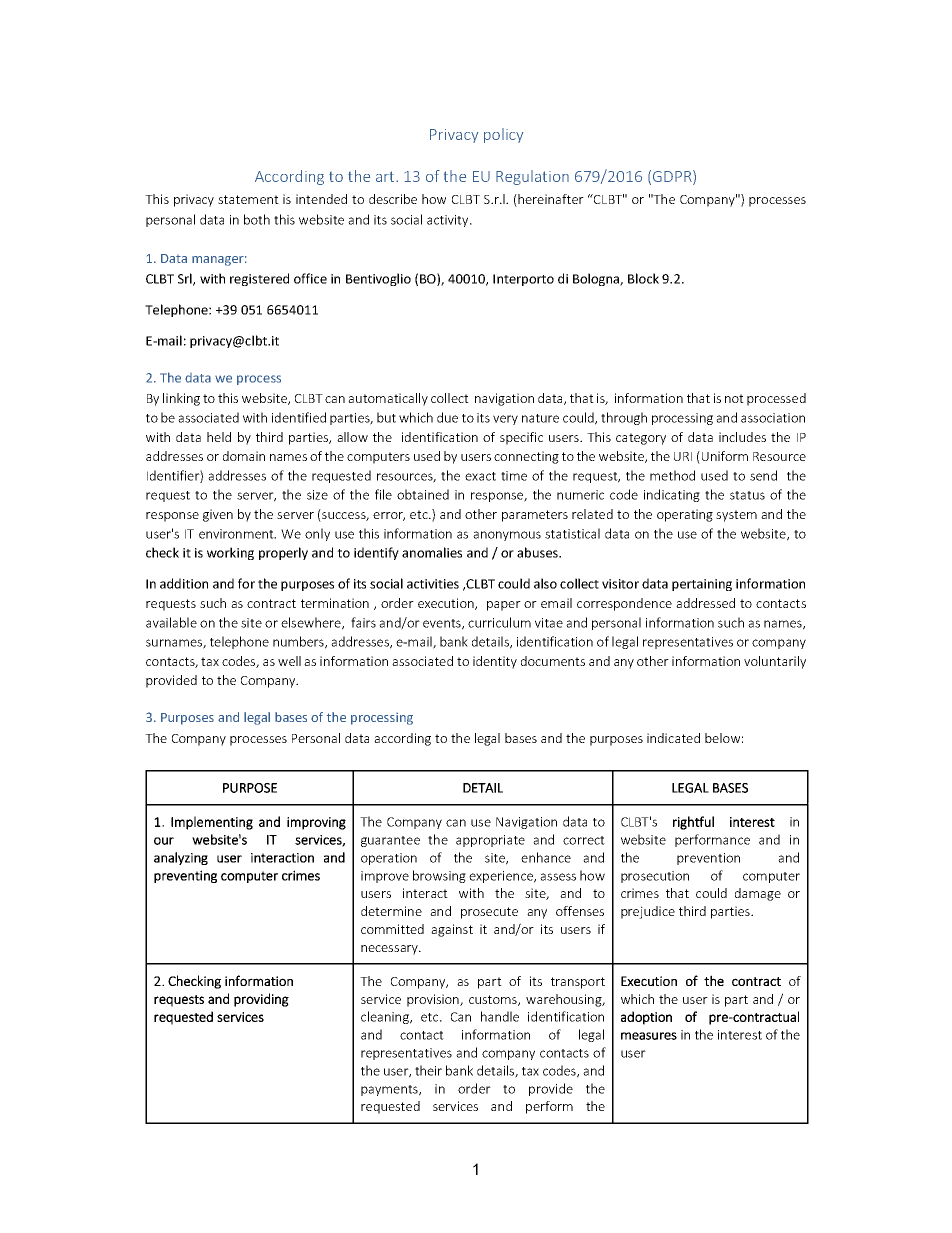 This image has height=1233, width=952. Describe the element at coordinates (248, 199) in the image. I see `statement` at that location.
